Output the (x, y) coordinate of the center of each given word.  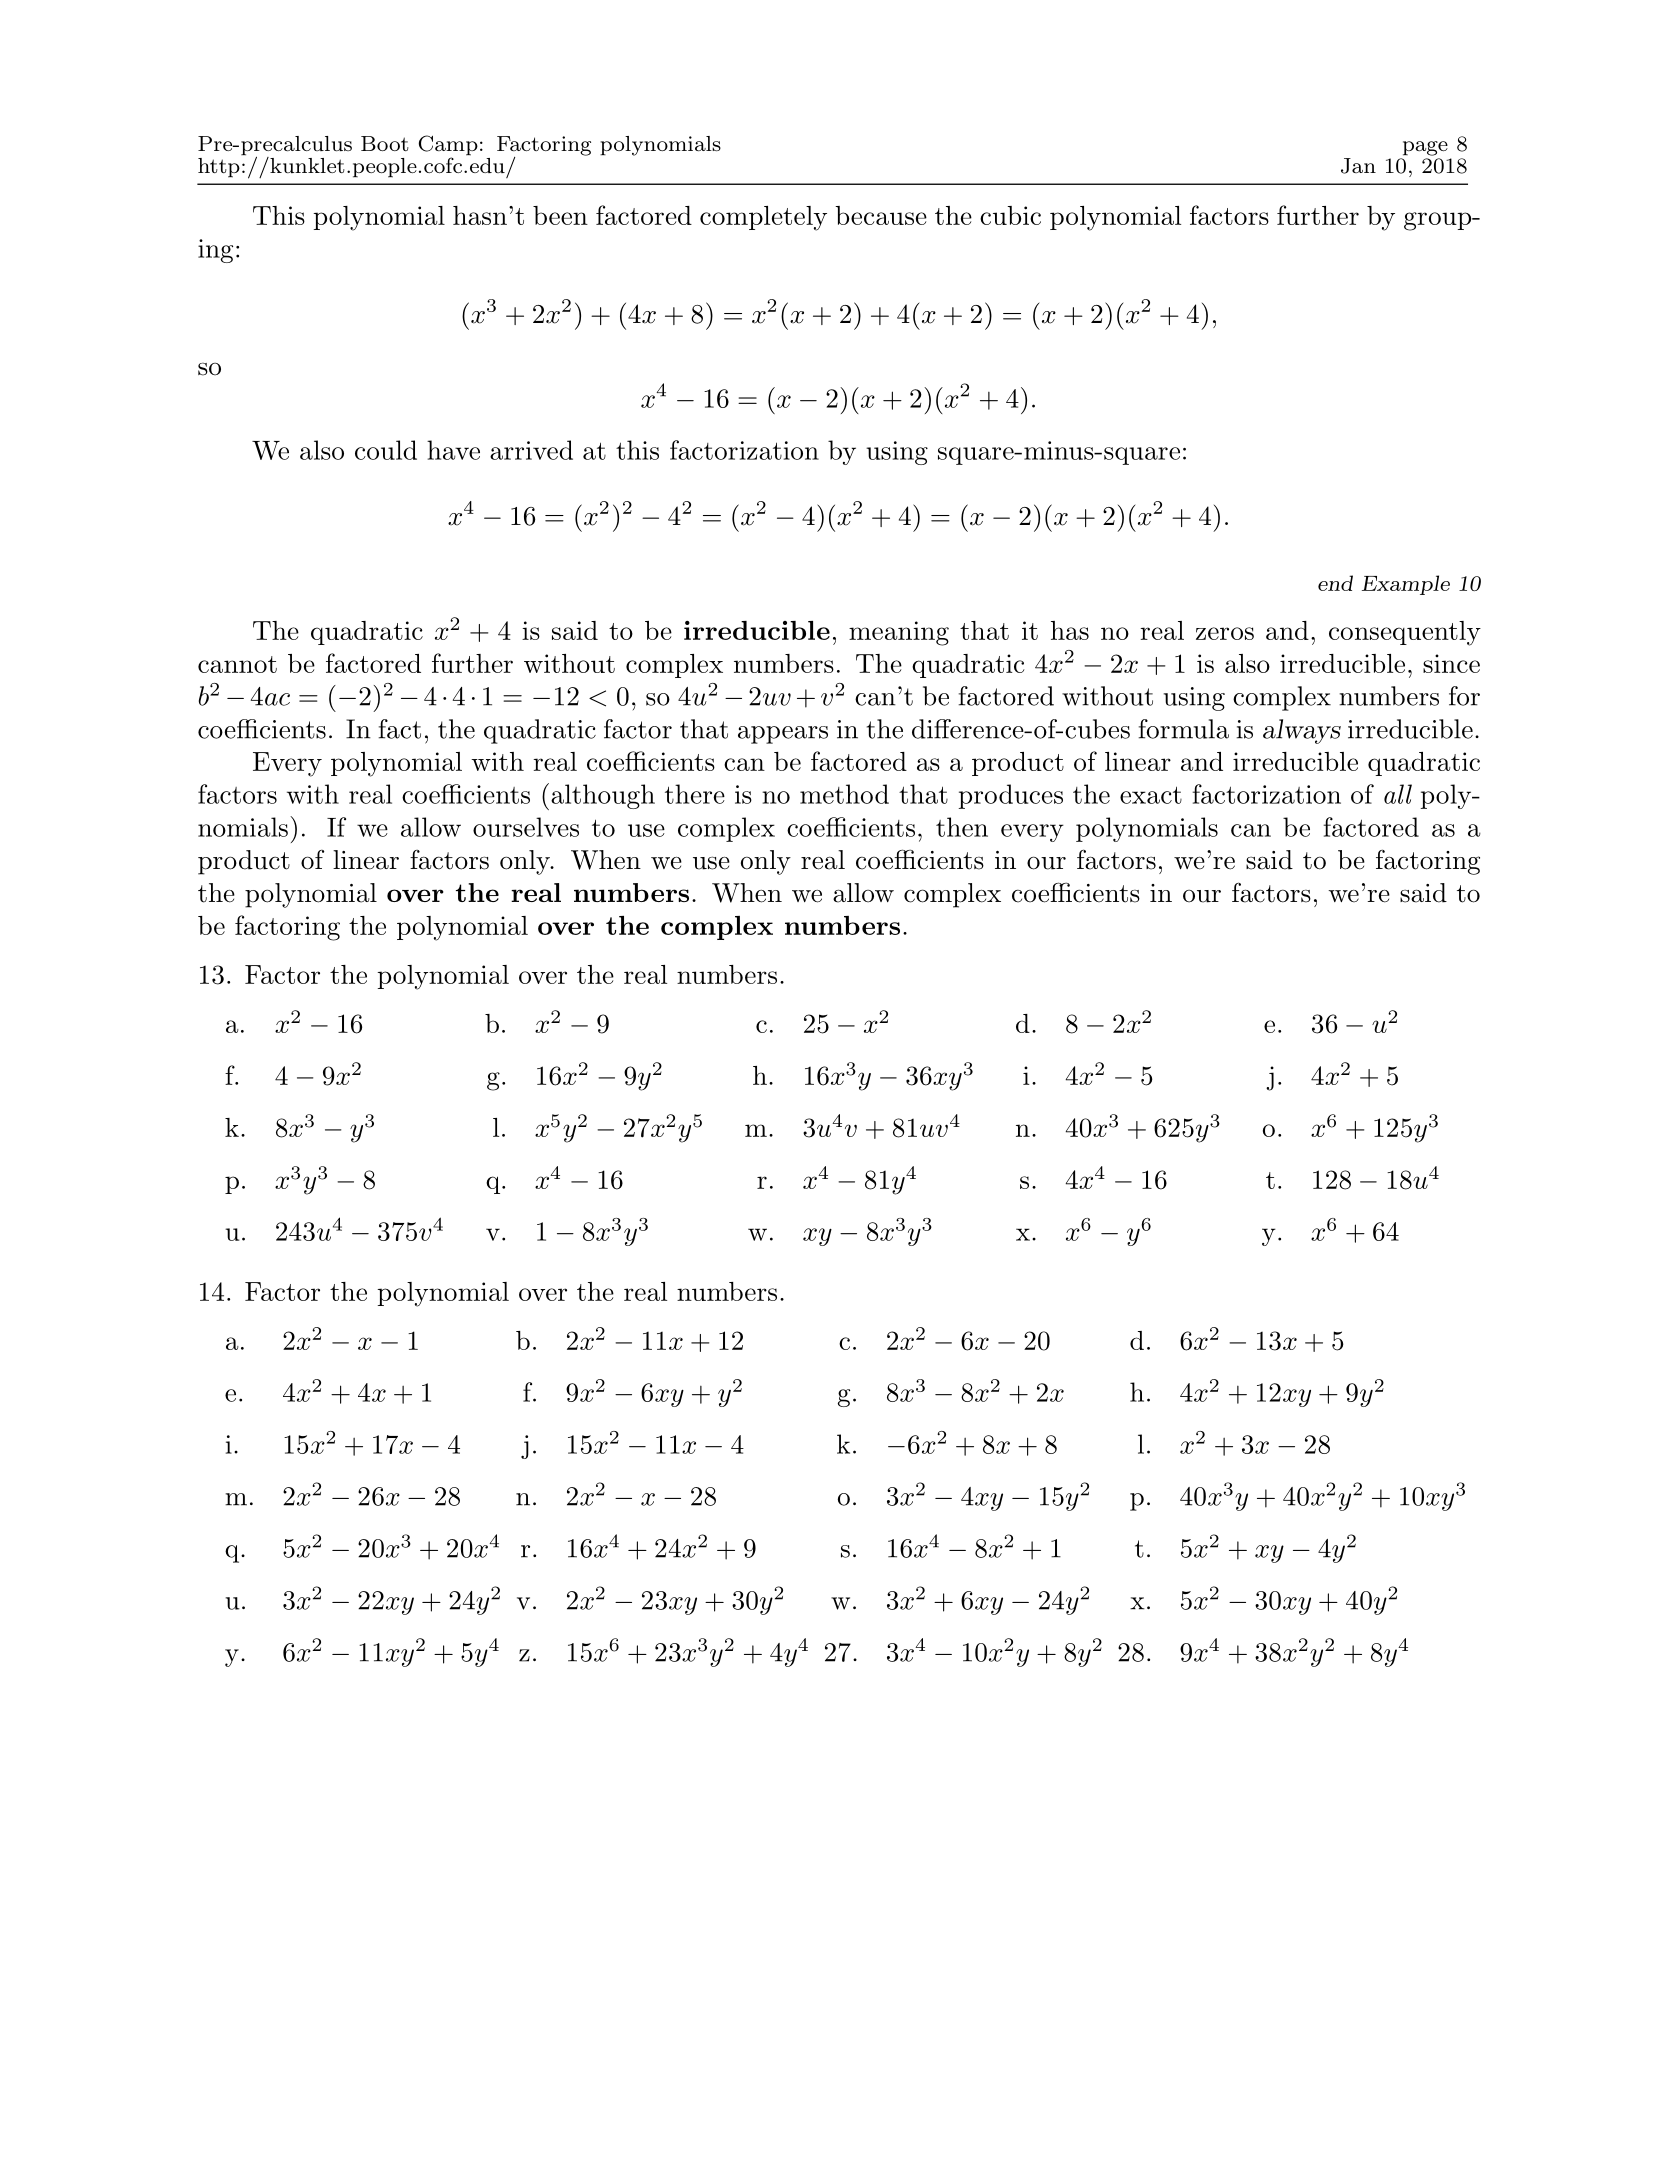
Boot (385, 143)
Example (1406, 585)
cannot (237, 664)
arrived (531, 450)
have (453, 450)
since (1451, 663)
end (1335, 583)
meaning (899, 633)
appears (783, 735)
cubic (1010, 215)
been (560, 215)
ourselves (526, 827)
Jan (1358, 166)
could (386, 450)
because (881, 215)
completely (763, 218)
